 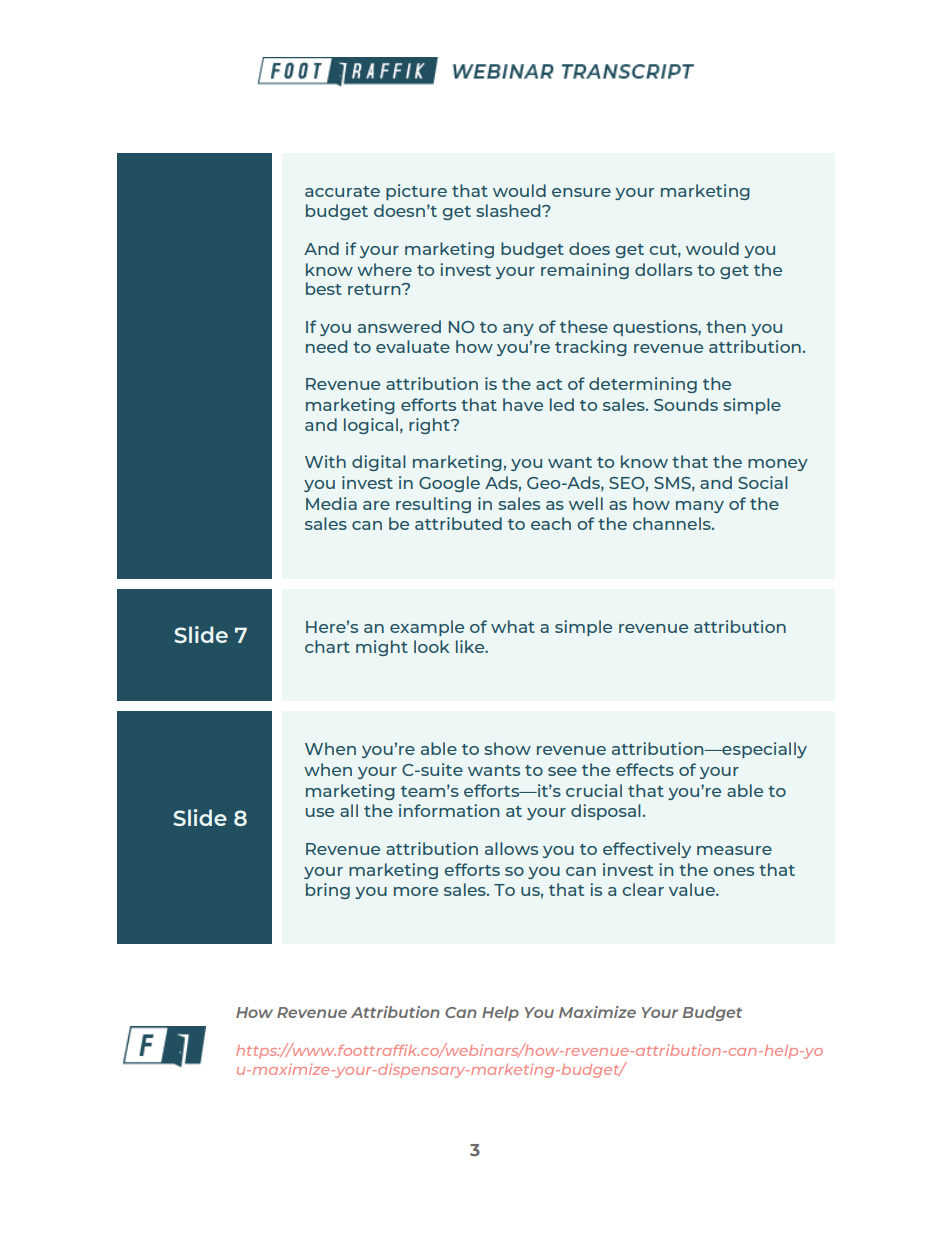 I want to click on more, so click(x=416, y=891).
